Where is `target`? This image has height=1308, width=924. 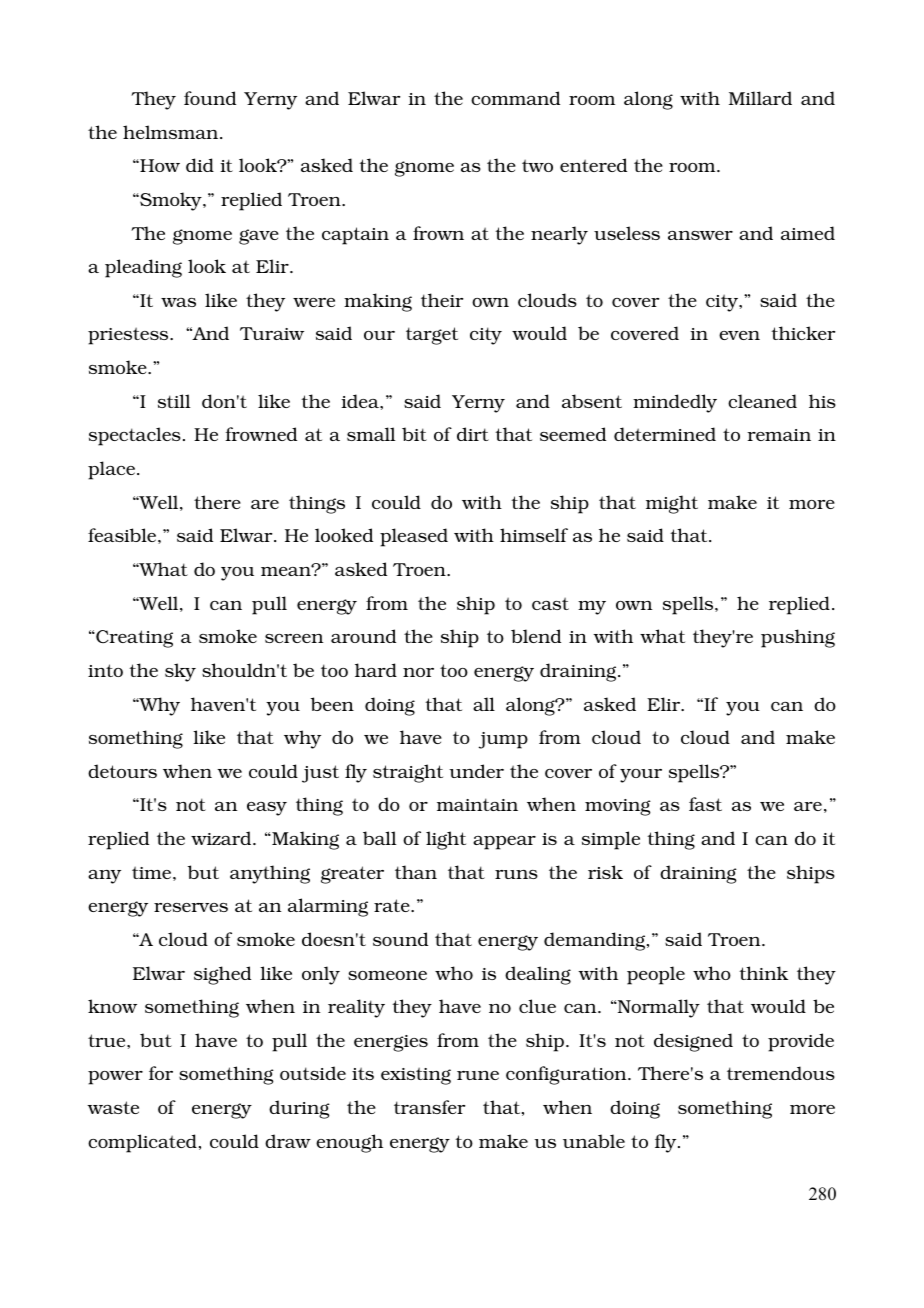
target is located at coordinates (432, 336).
